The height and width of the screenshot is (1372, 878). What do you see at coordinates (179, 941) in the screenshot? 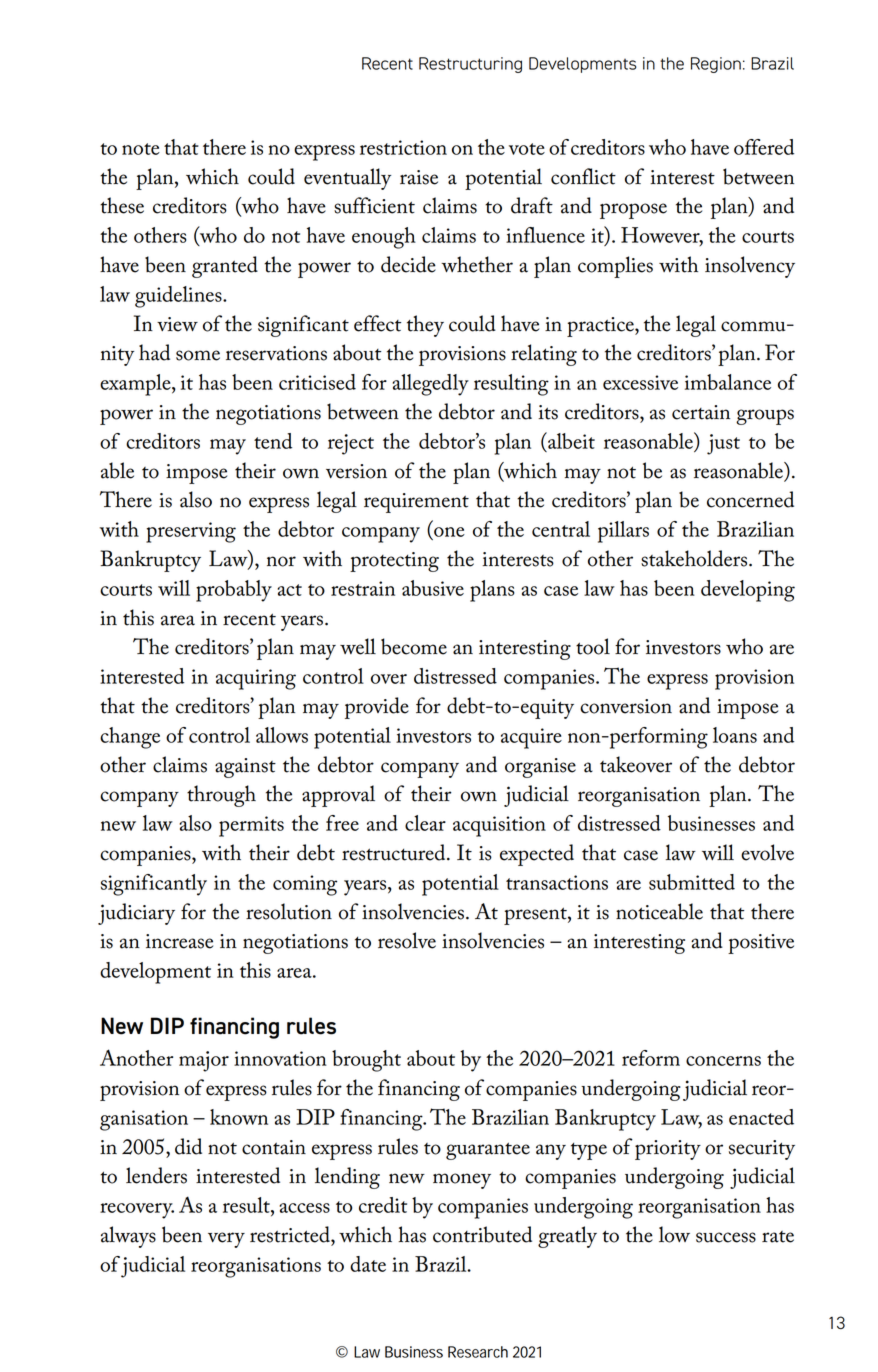
I see `increase` at bounding box center [179, 941].
